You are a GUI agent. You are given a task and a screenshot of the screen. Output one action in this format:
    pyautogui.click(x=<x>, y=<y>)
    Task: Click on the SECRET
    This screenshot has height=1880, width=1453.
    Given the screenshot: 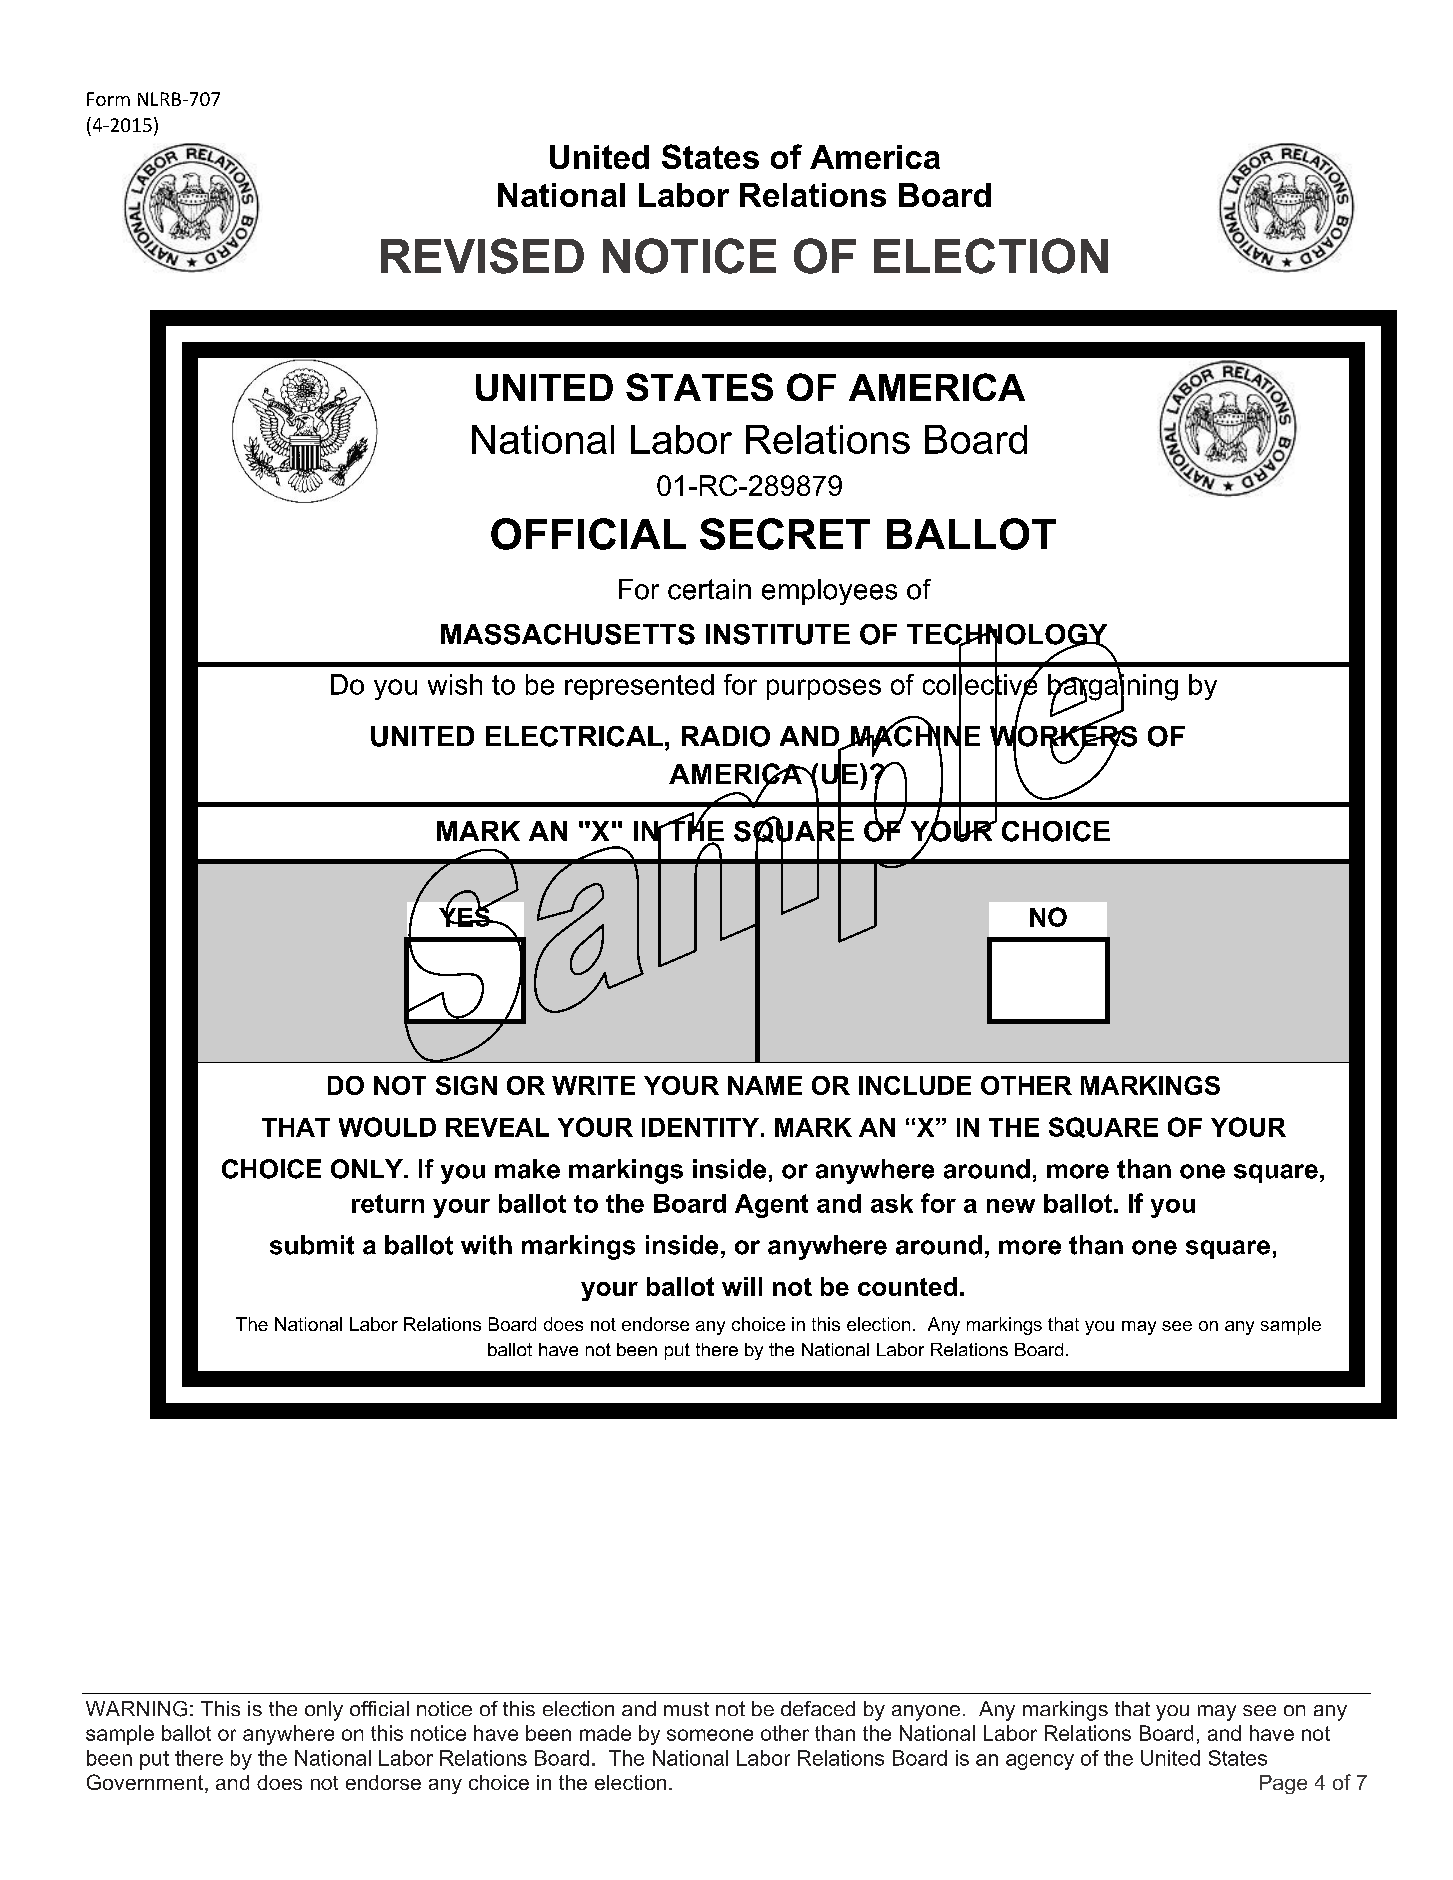 What is the action you would take?
    pyautogui.click(x=785, y=534)
